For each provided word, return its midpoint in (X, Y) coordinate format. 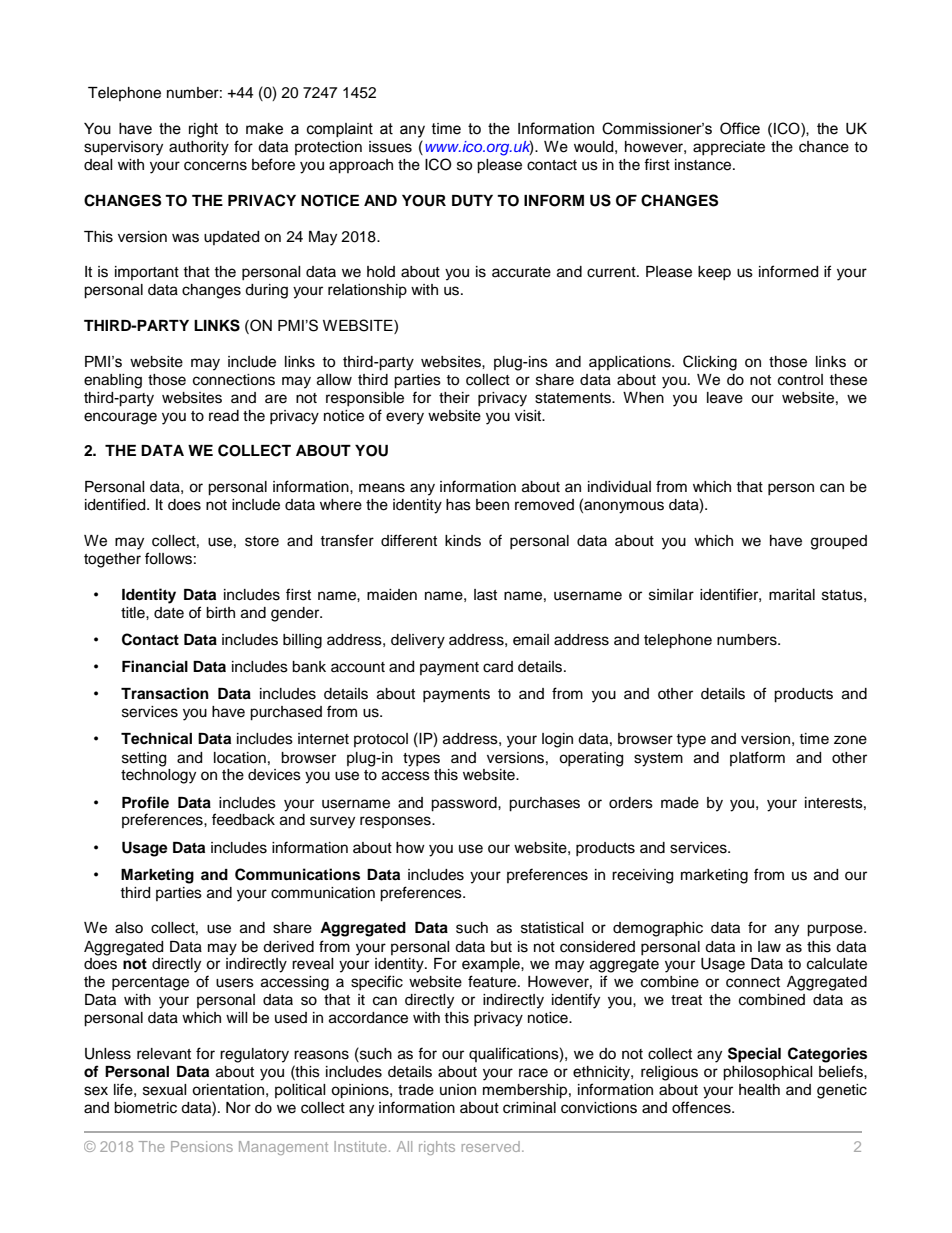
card (498, 667)
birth (220, 613)
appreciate (729, 148)
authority (199, 148)
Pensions (202, 1146)
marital (792, 595)
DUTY (472, 201)
